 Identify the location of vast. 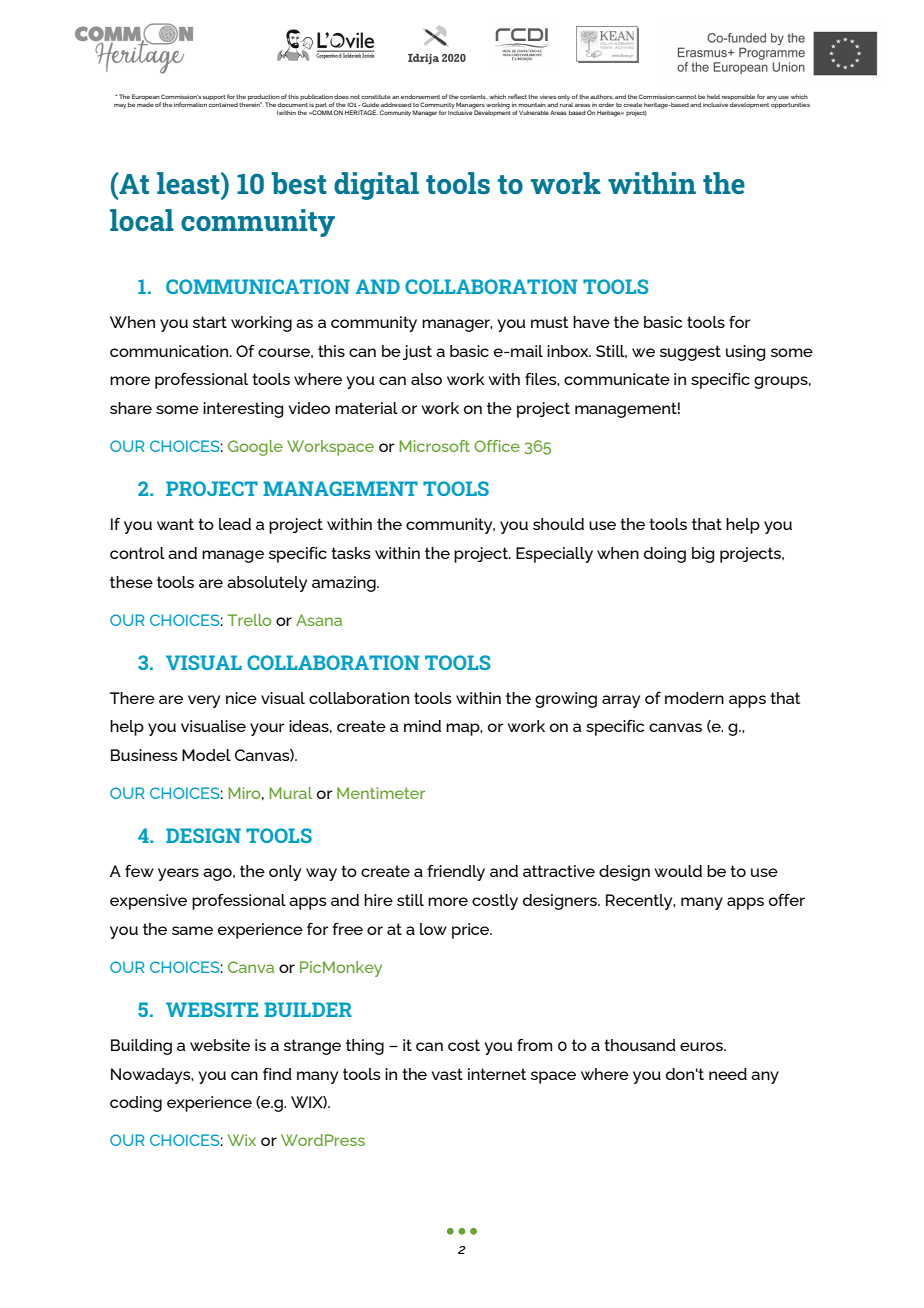
(447, 1074).
